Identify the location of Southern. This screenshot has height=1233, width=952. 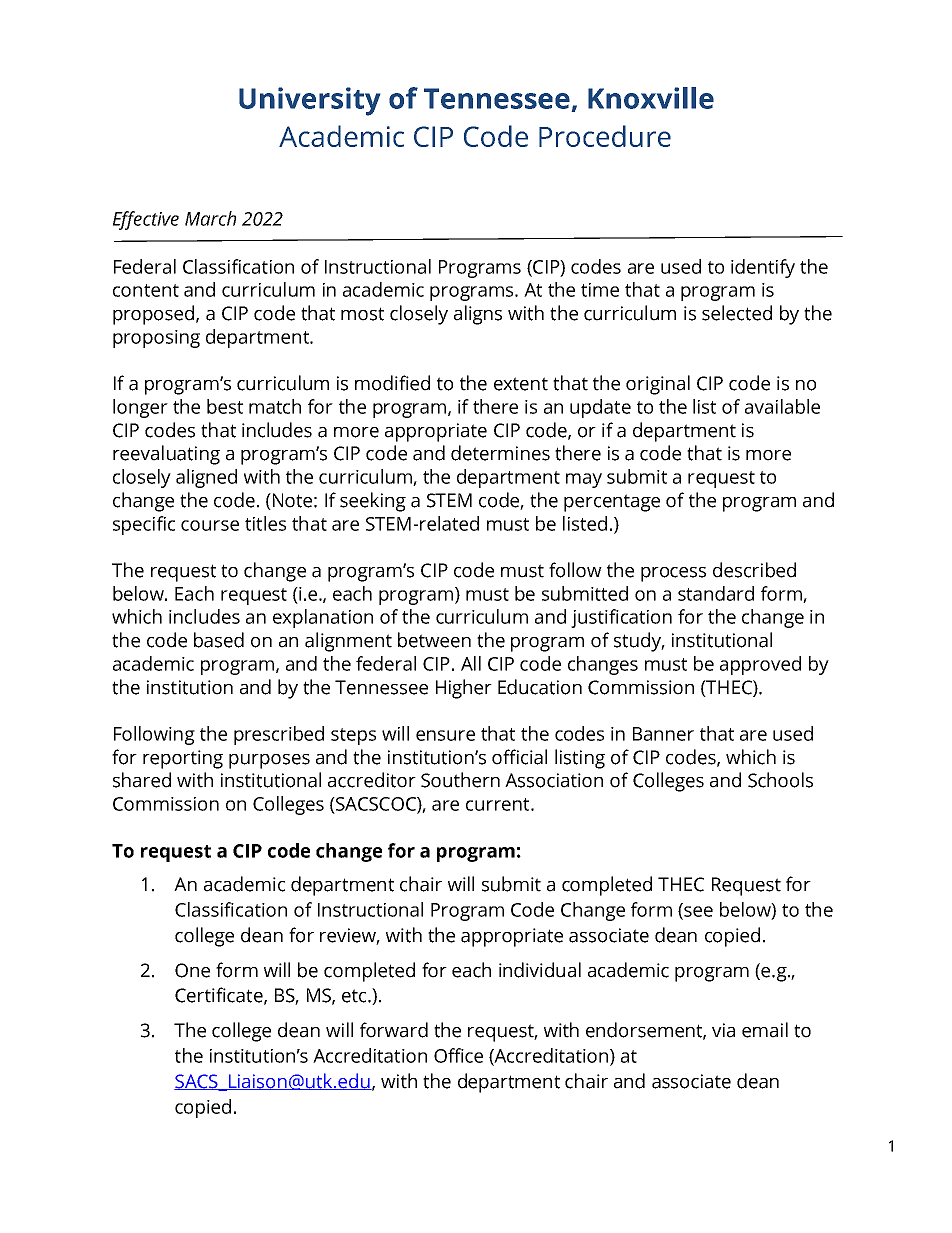
(460, 780).
